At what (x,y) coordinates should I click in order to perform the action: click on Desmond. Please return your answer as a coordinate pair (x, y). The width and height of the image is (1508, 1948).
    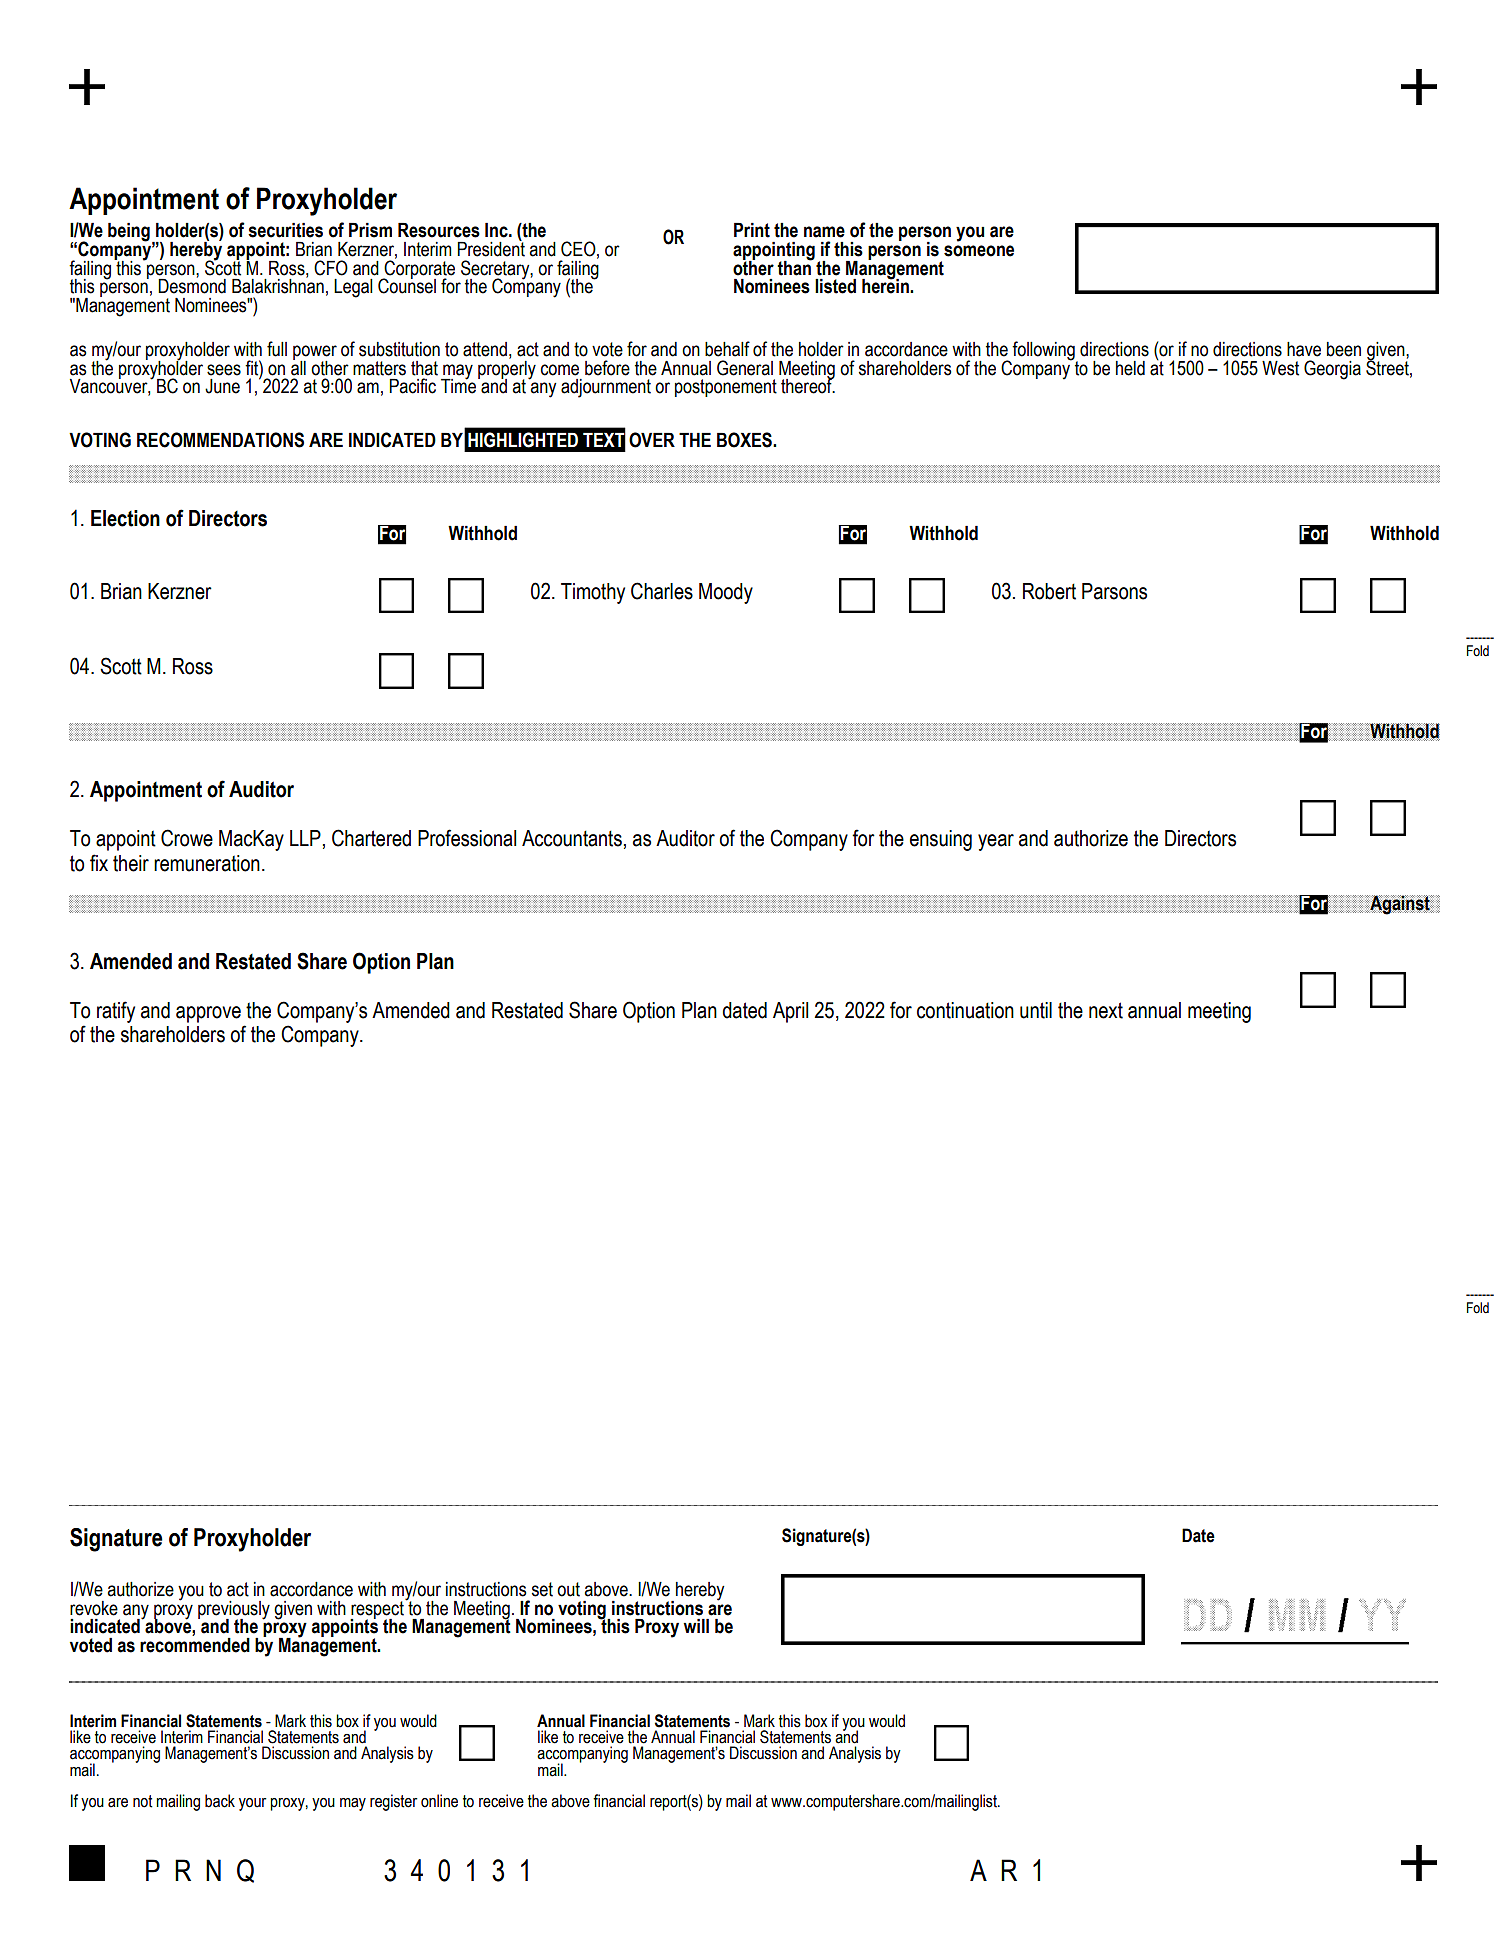
    Looking at the image, I should click on (192, 285).
